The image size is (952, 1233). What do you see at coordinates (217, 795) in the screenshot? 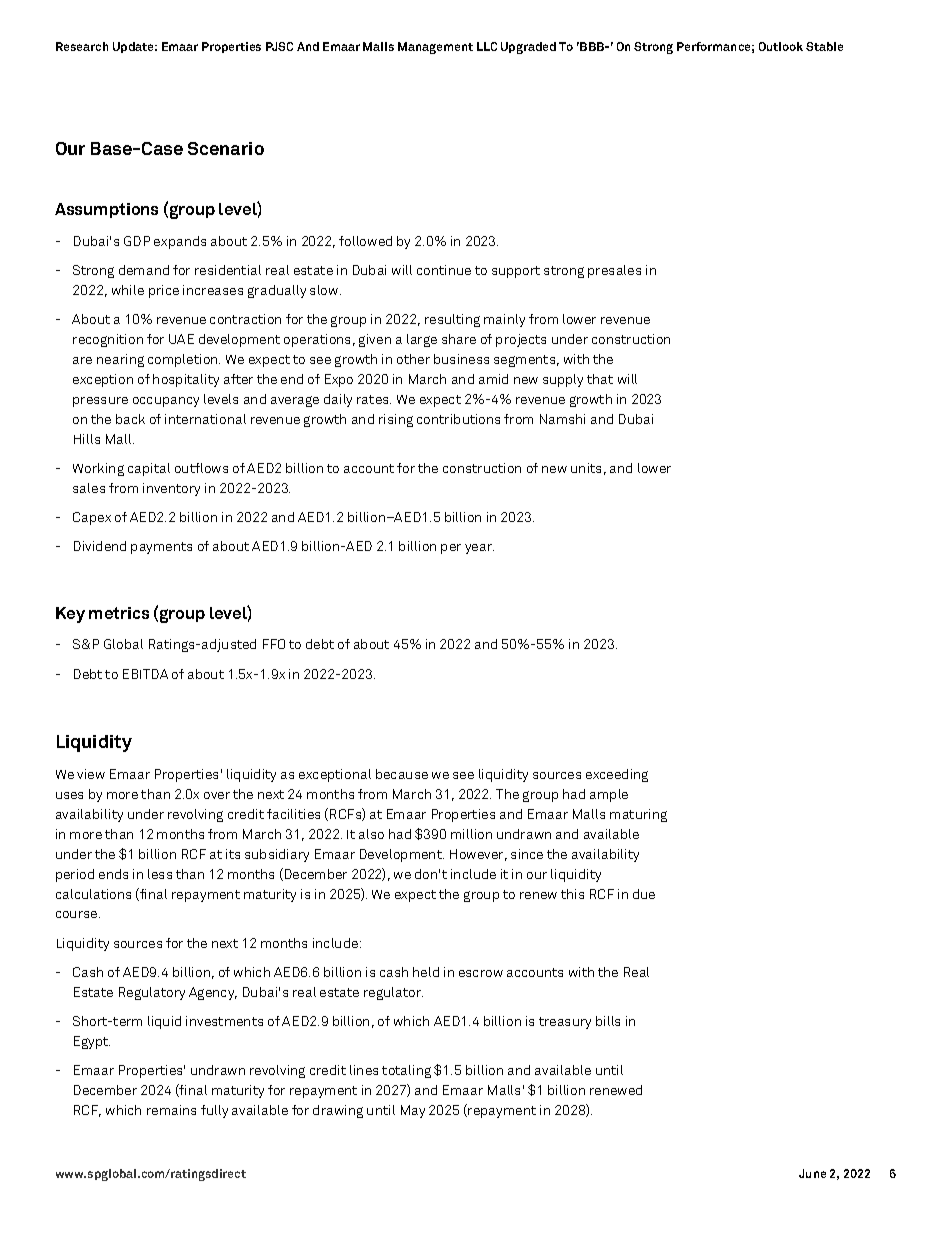
I see `over` at bounding box center [217, 795].
